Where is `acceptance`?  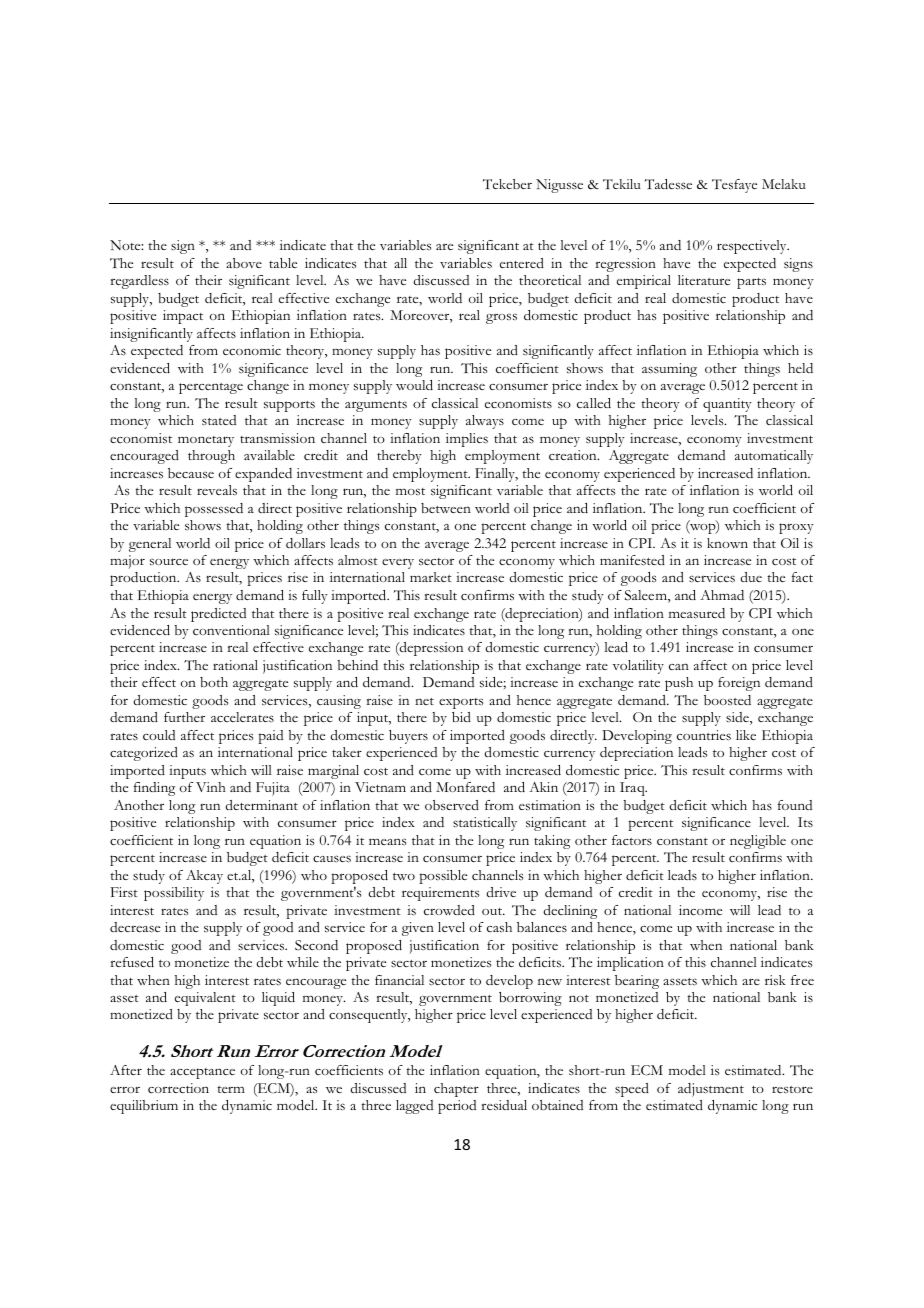
acceptance is located at coordinates (202, 1073).
